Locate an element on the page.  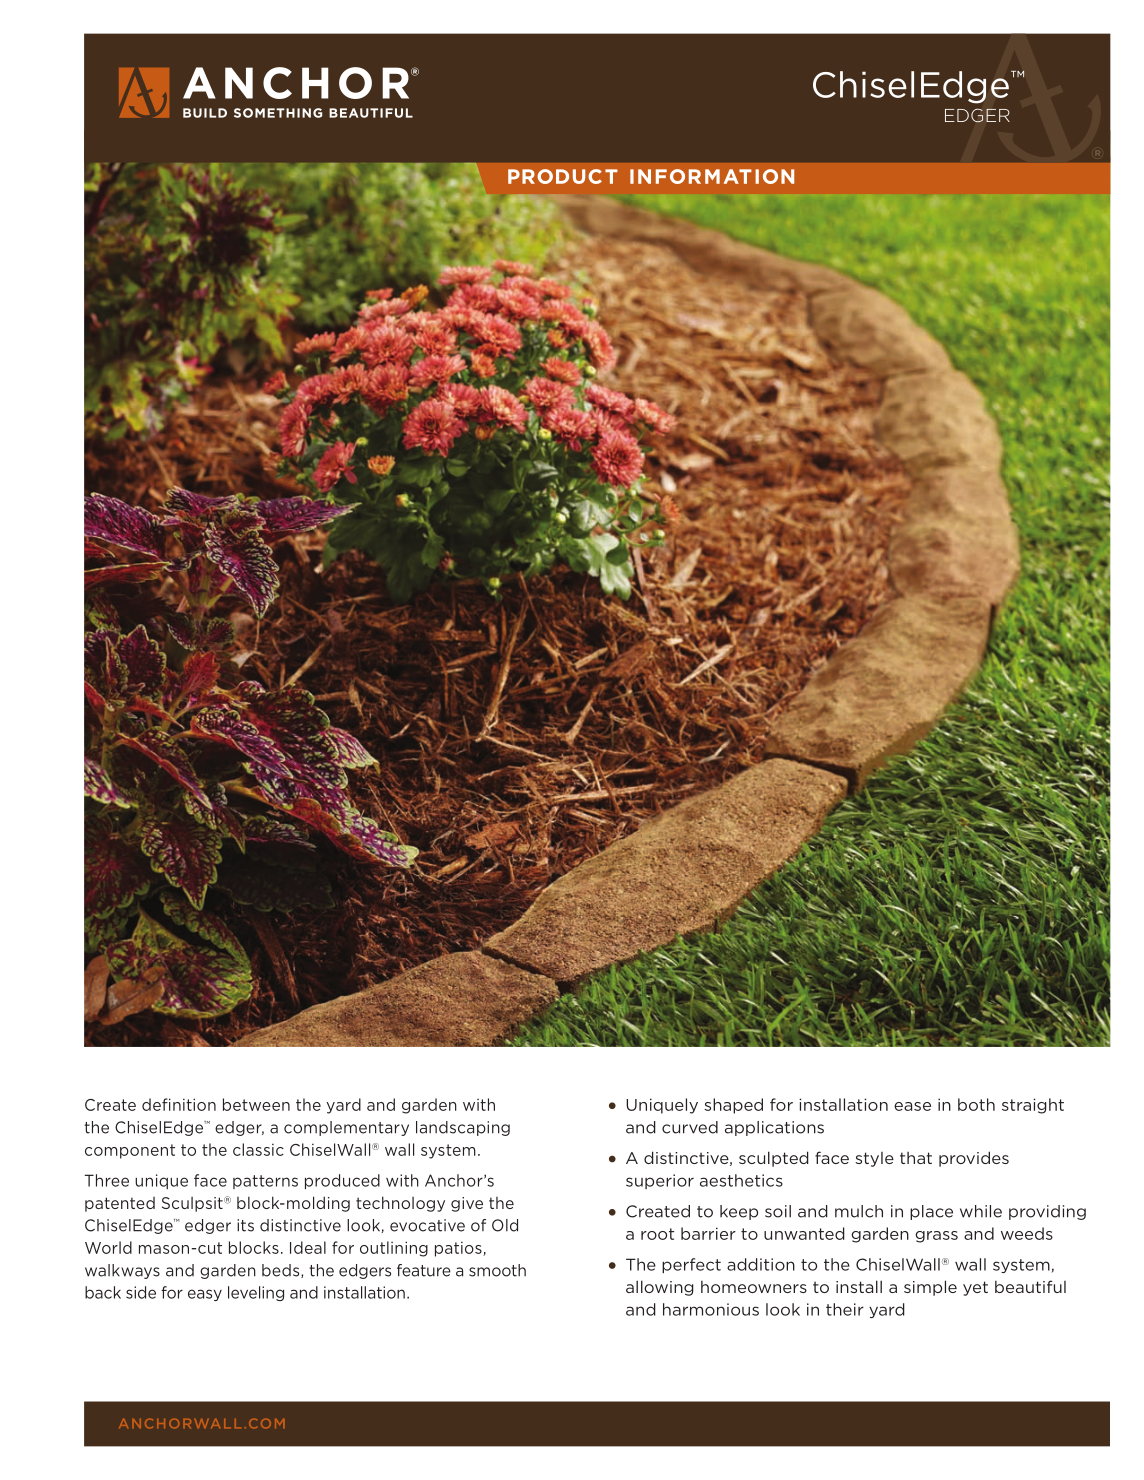
easy is located at coordinates (205, 1295).
